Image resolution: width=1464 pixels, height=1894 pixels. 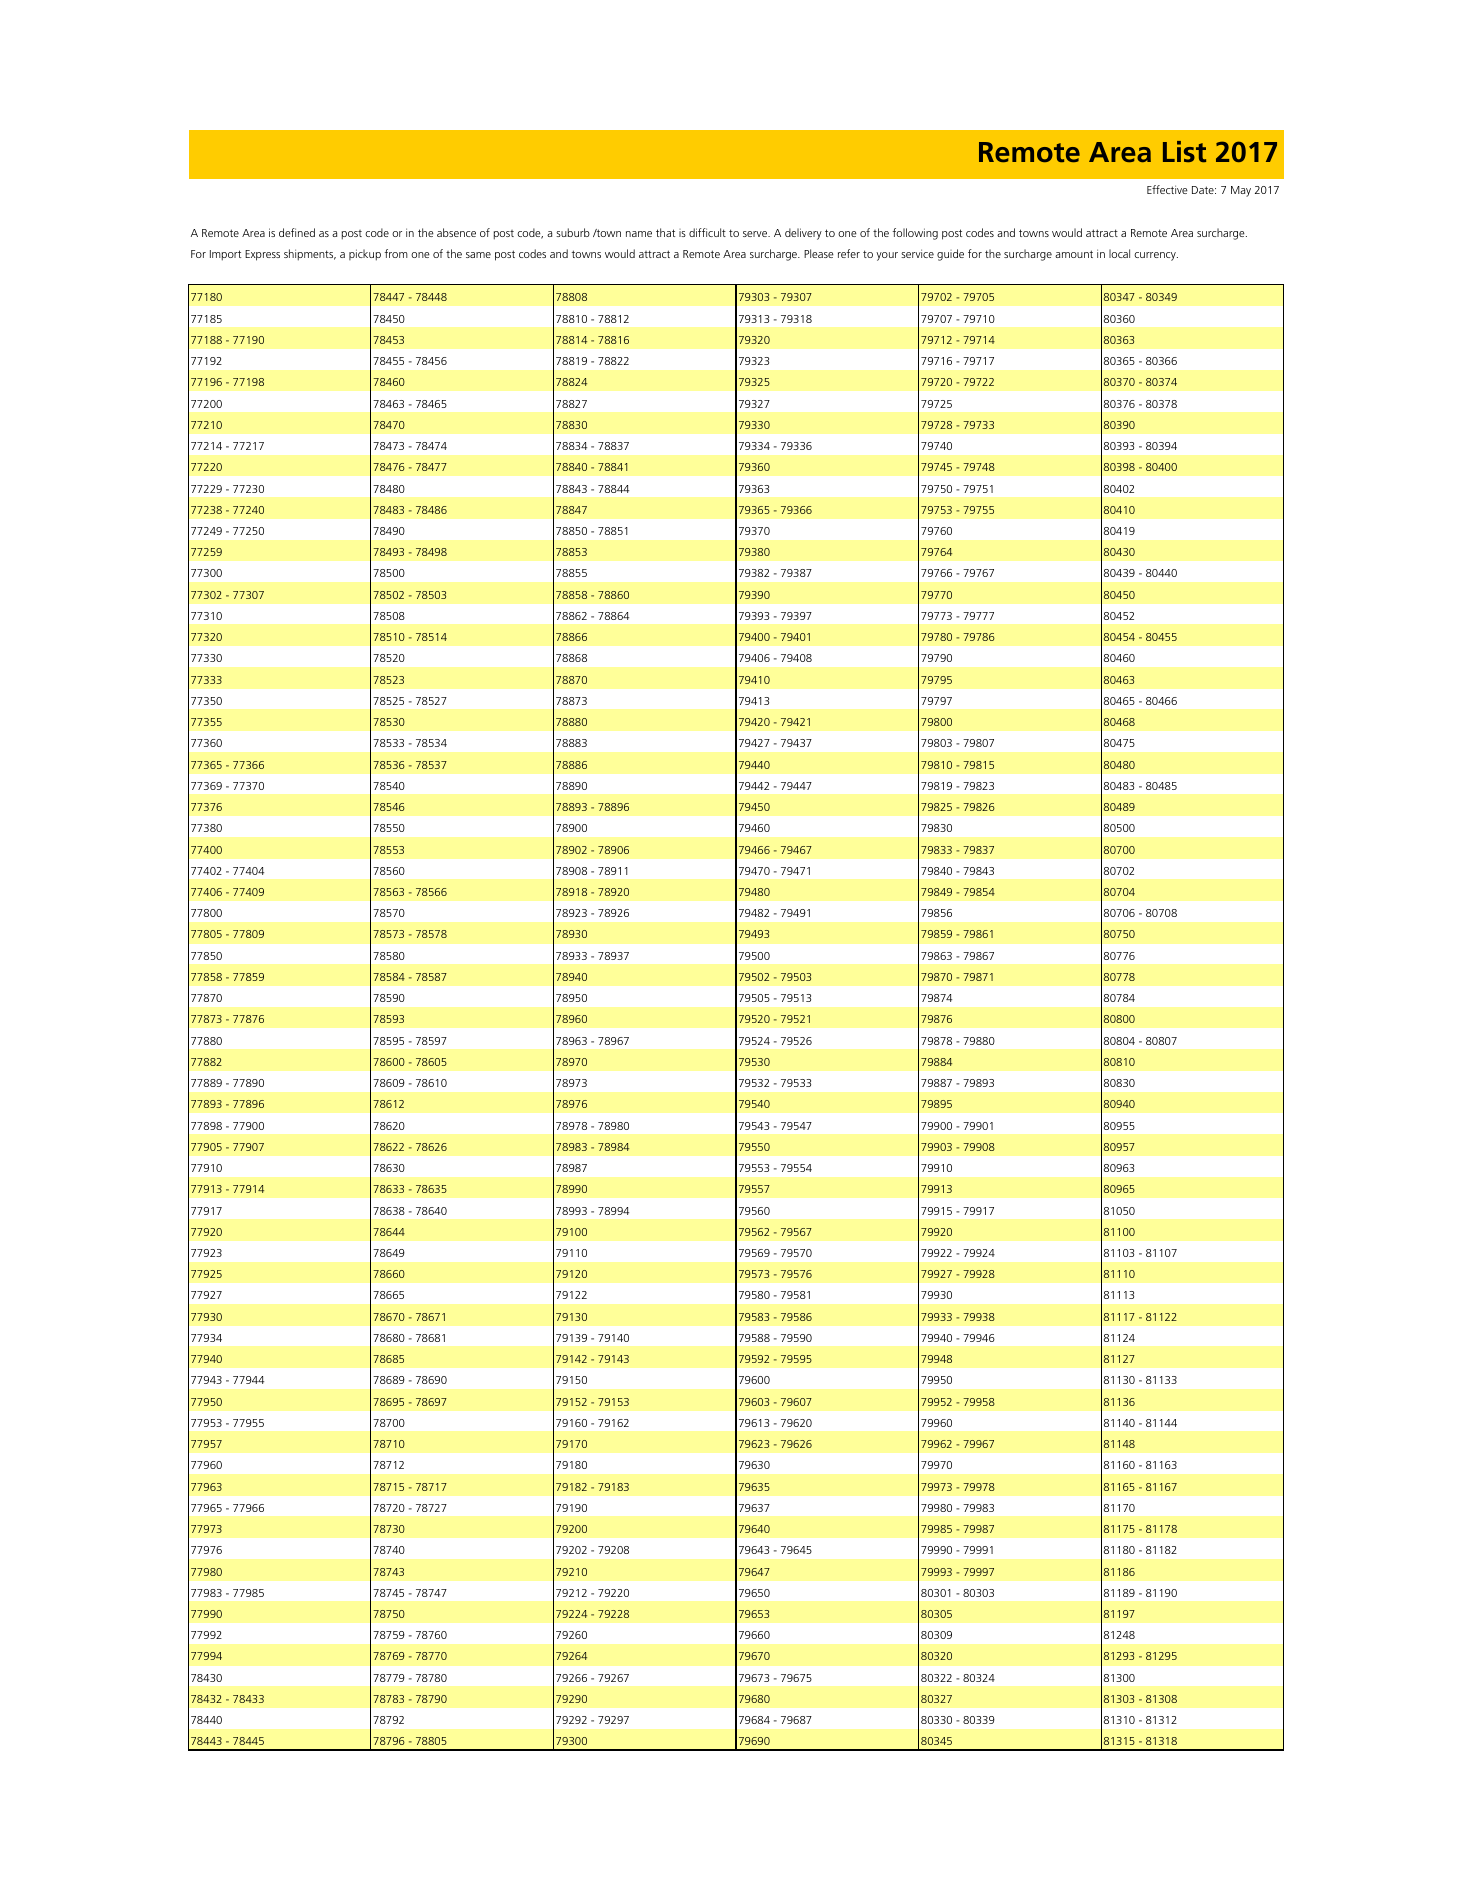 What do you see at coordinates (1167, 189) in the image?
I see `Effective` at bounding box center [1167, 189].
